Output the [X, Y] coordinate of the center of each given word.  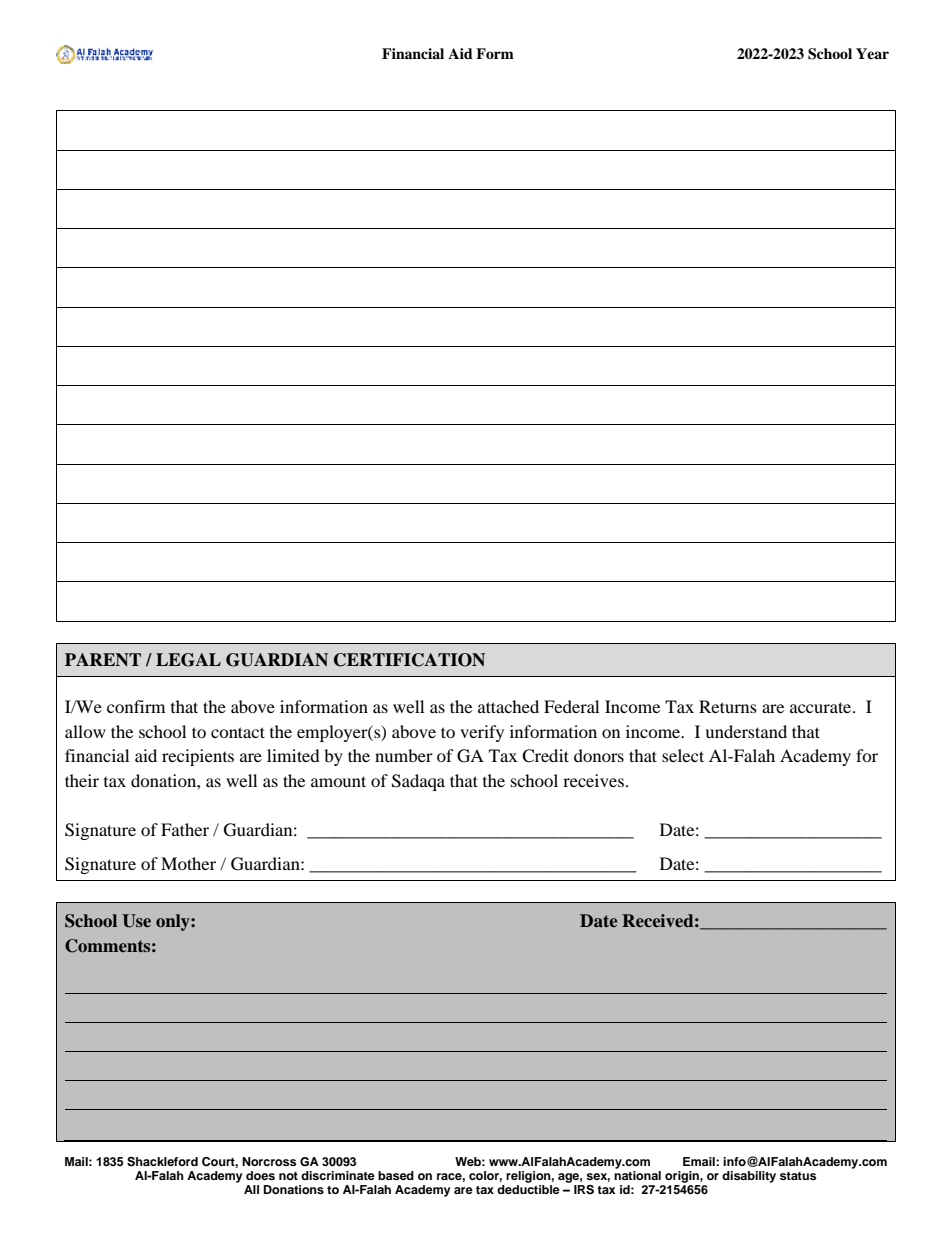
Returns [728, 706]
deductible [528, 1189]
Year [872, 53]
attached [508, 706]
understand [746, 731]
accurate [822, 707]
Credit [545, 756]
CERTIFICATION [409, 660]
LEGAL [188, 660]
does [260, 1175]
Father [185, 829]
